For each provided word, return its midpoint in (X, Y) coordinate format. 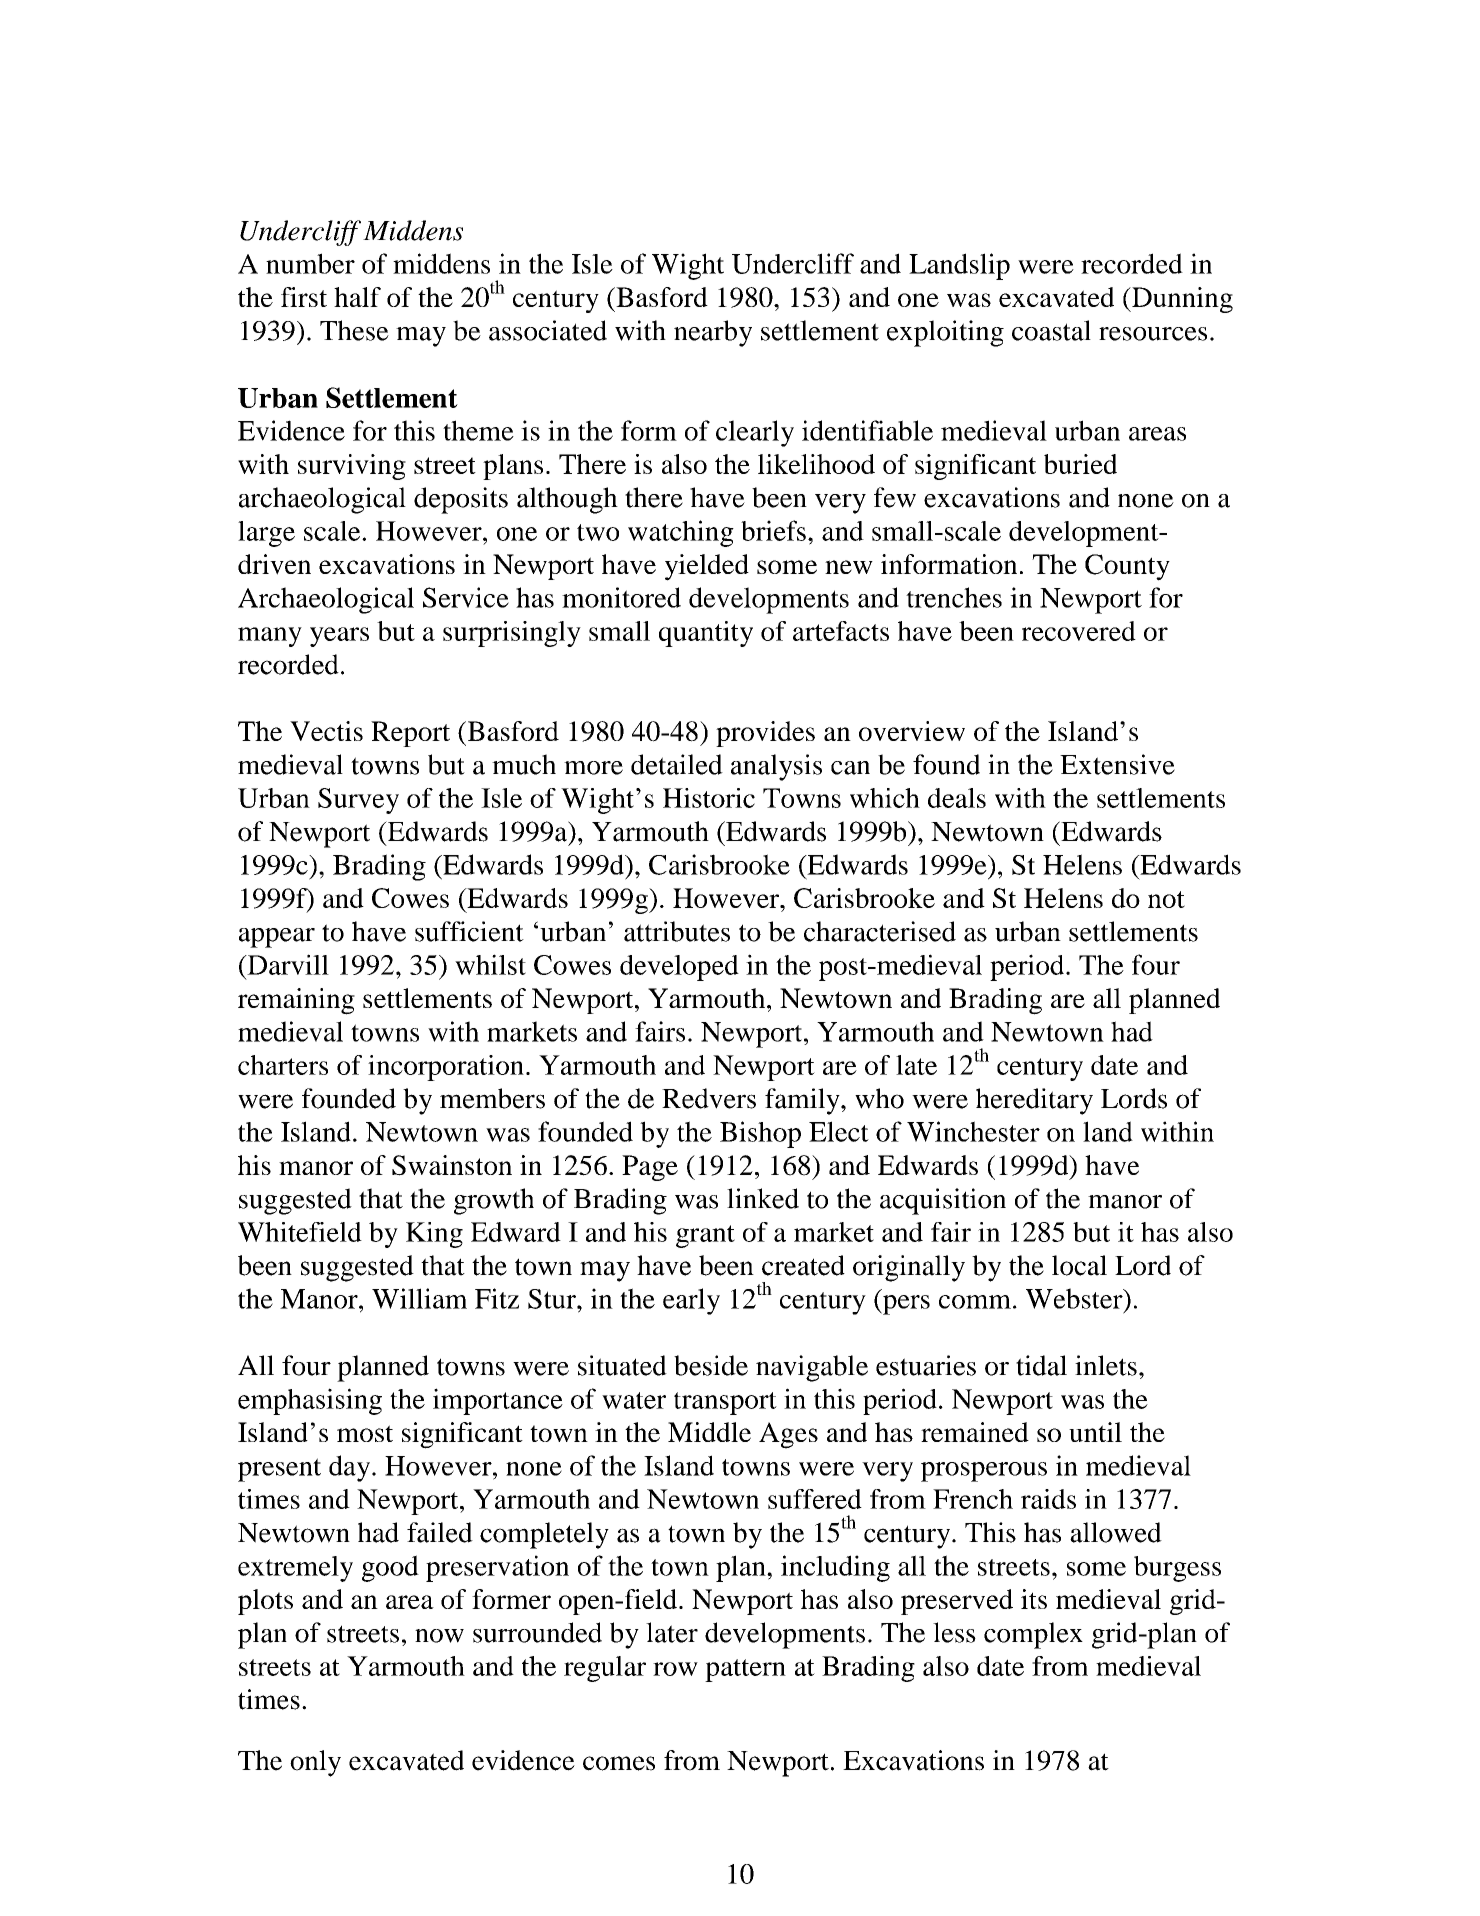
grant (705, 1236)
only (315, 1763)
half (357, 297)
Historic (709, 798)
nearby (713, 333)
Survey (358, 801)
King (434, 1235)
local (1079, 1265)
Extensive (1117, 764)
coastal (1051, 330)
